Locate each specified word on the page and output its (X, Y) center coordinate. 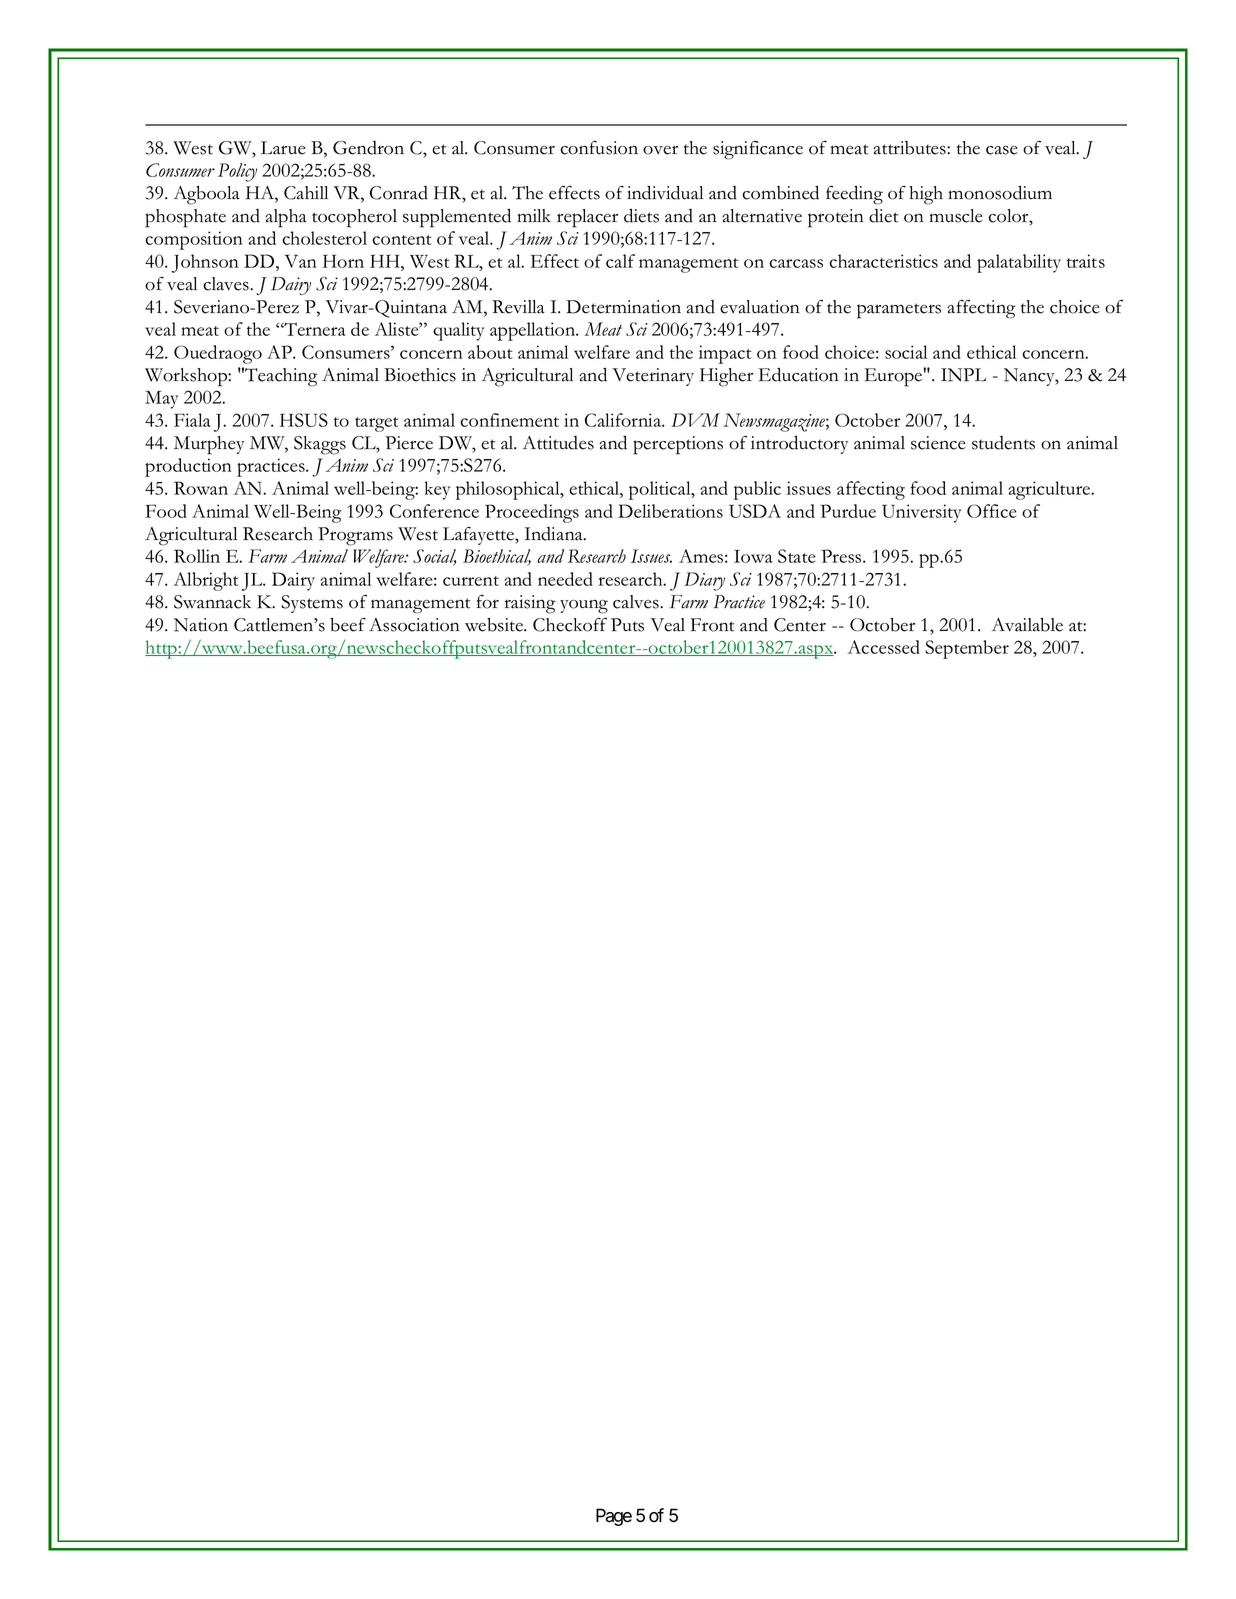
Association (414, 625)
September (967, 649)
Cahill (306, 193)
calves (637, 602)
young (584, 606)
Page (614, 1517)
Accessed (884, 647)
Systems (312, 604)
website (495, 625)
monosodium (1000, 192)
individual (665, 192)
